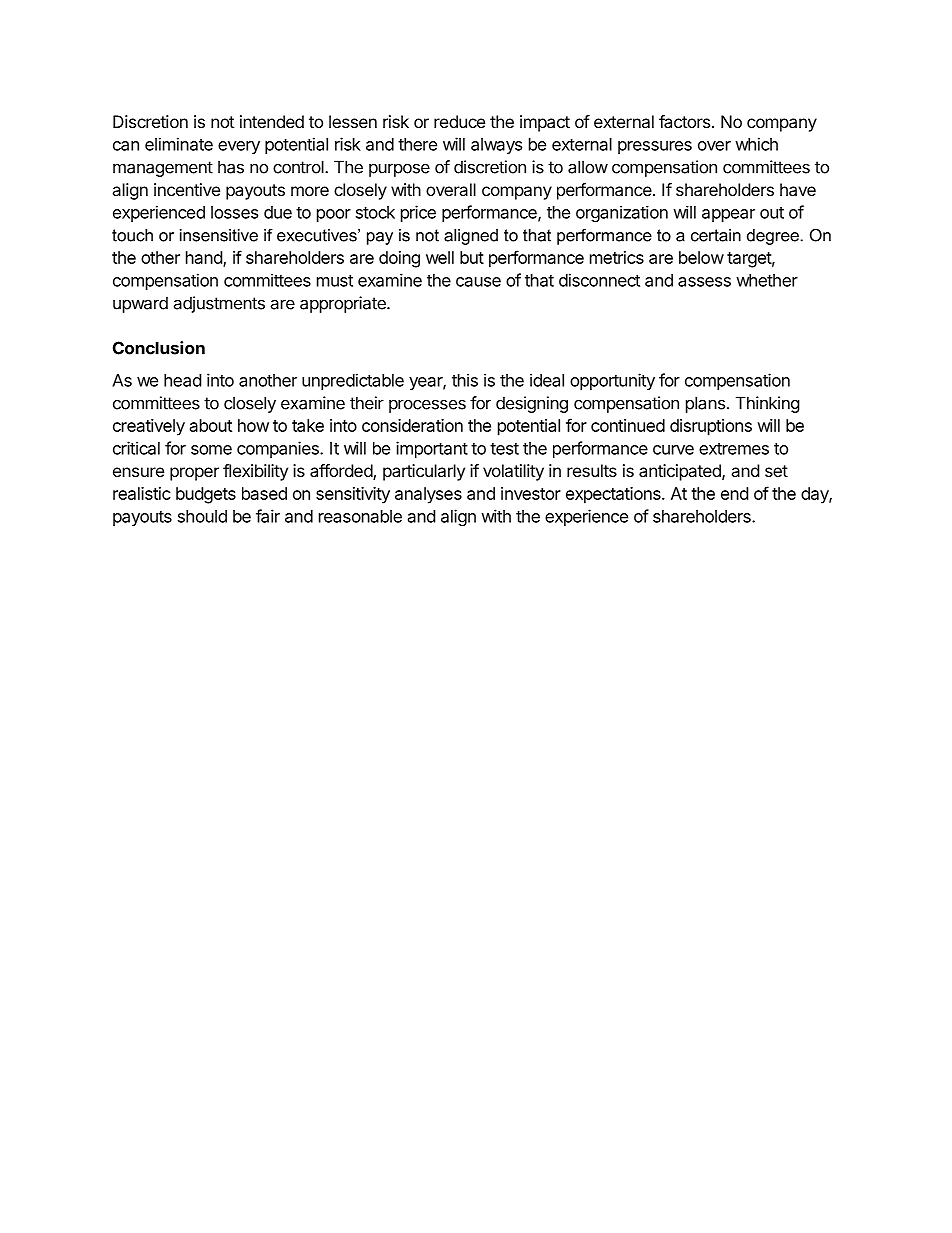  I want to click on plans, so click(705, 404).
